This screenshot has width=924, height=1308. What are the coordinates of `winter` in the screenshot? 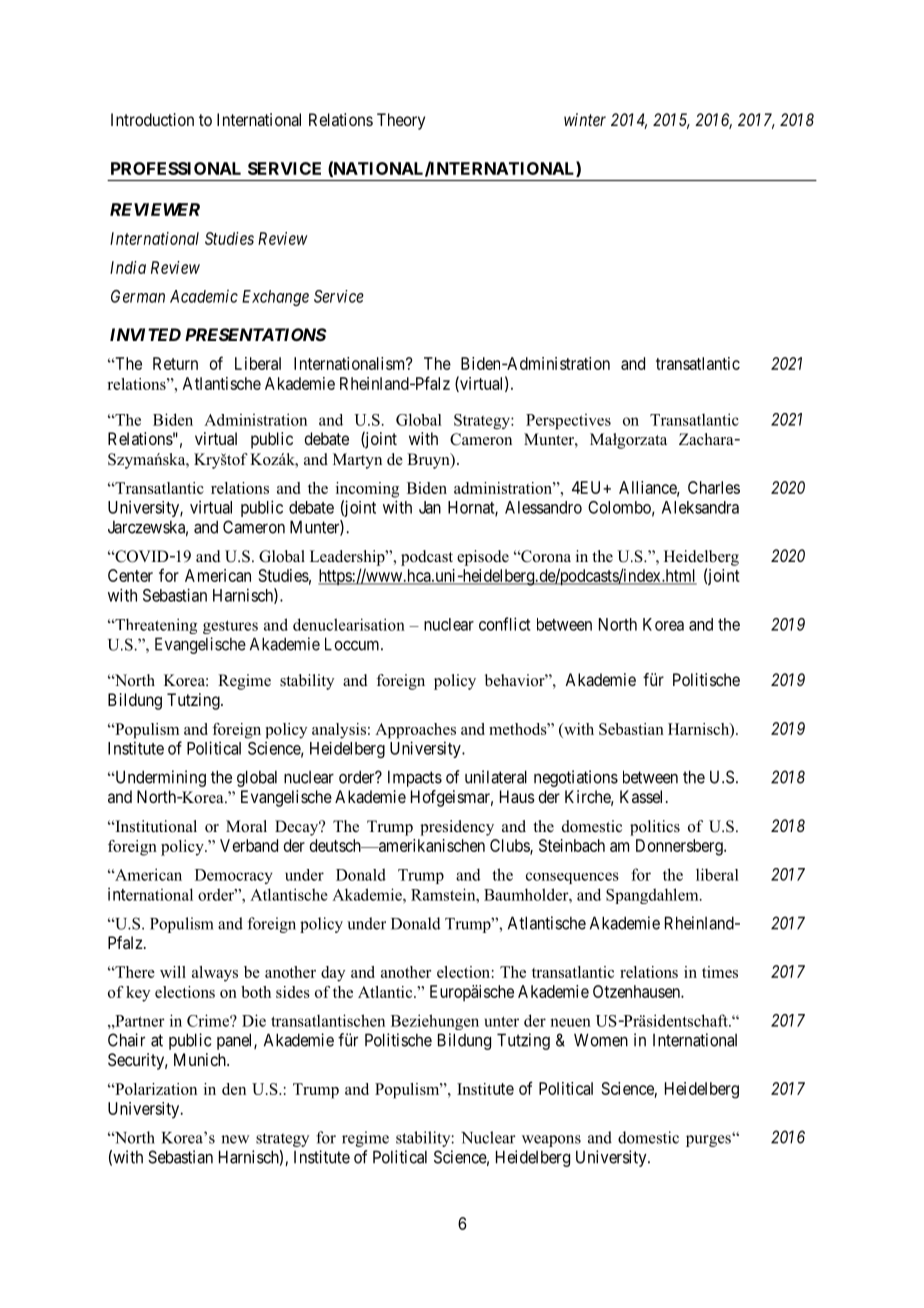 It's located at (585, 119).
